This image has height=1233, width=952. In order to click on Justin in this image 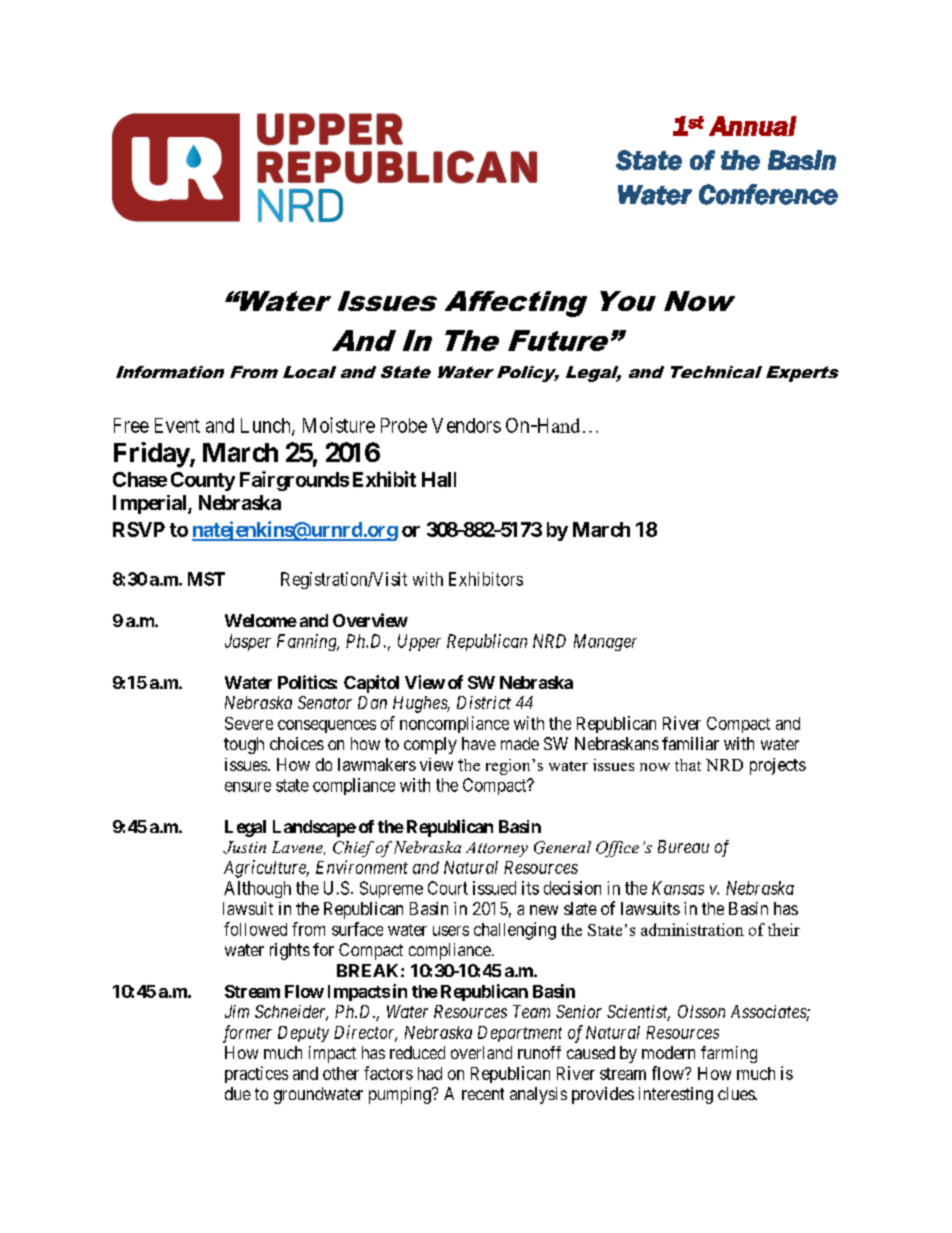, I will do `click(244, 847)`.
